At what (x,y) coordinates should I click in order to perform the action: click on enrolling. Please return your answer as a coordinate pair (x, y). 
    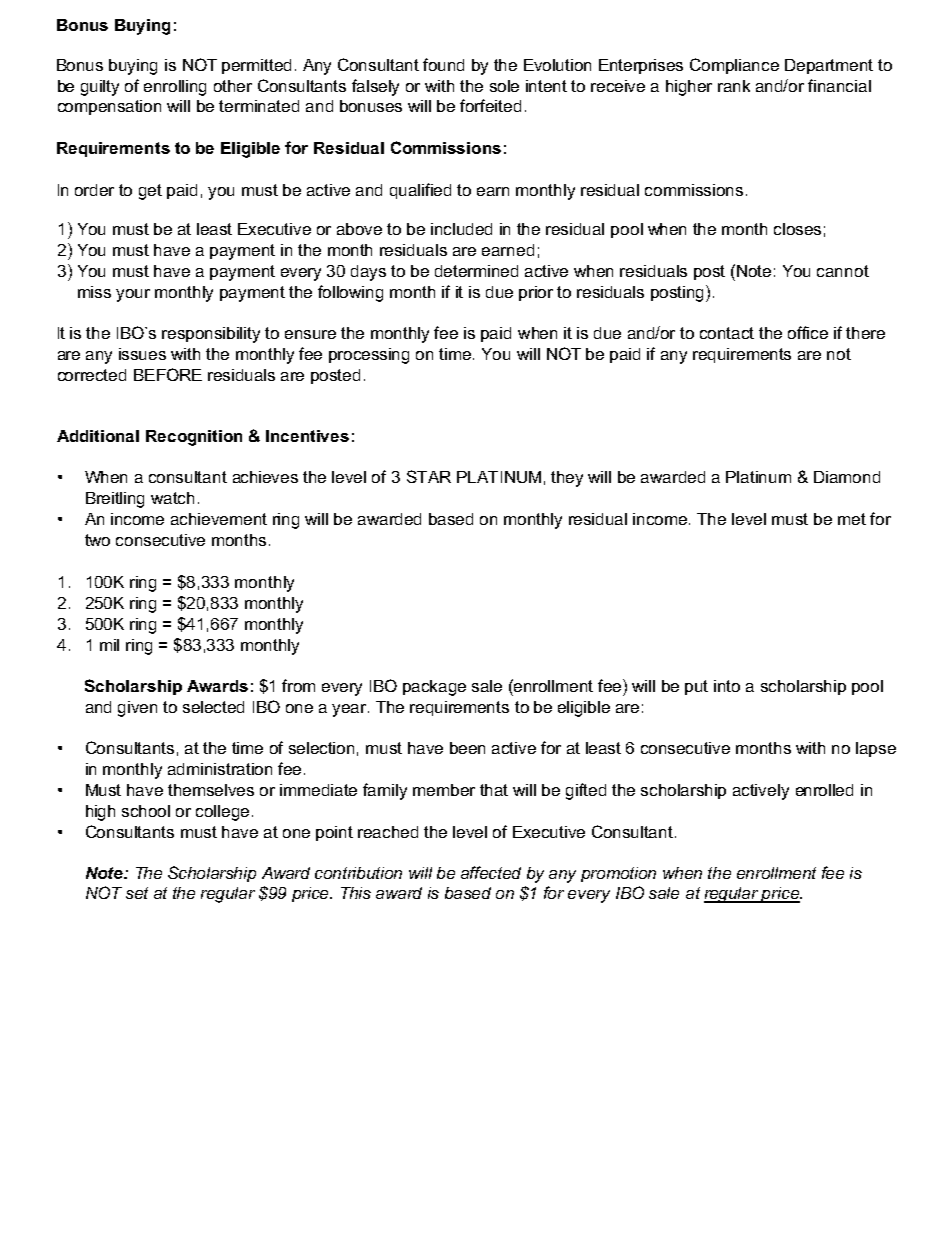
    Looking at the image, I should click on (175, 88).
